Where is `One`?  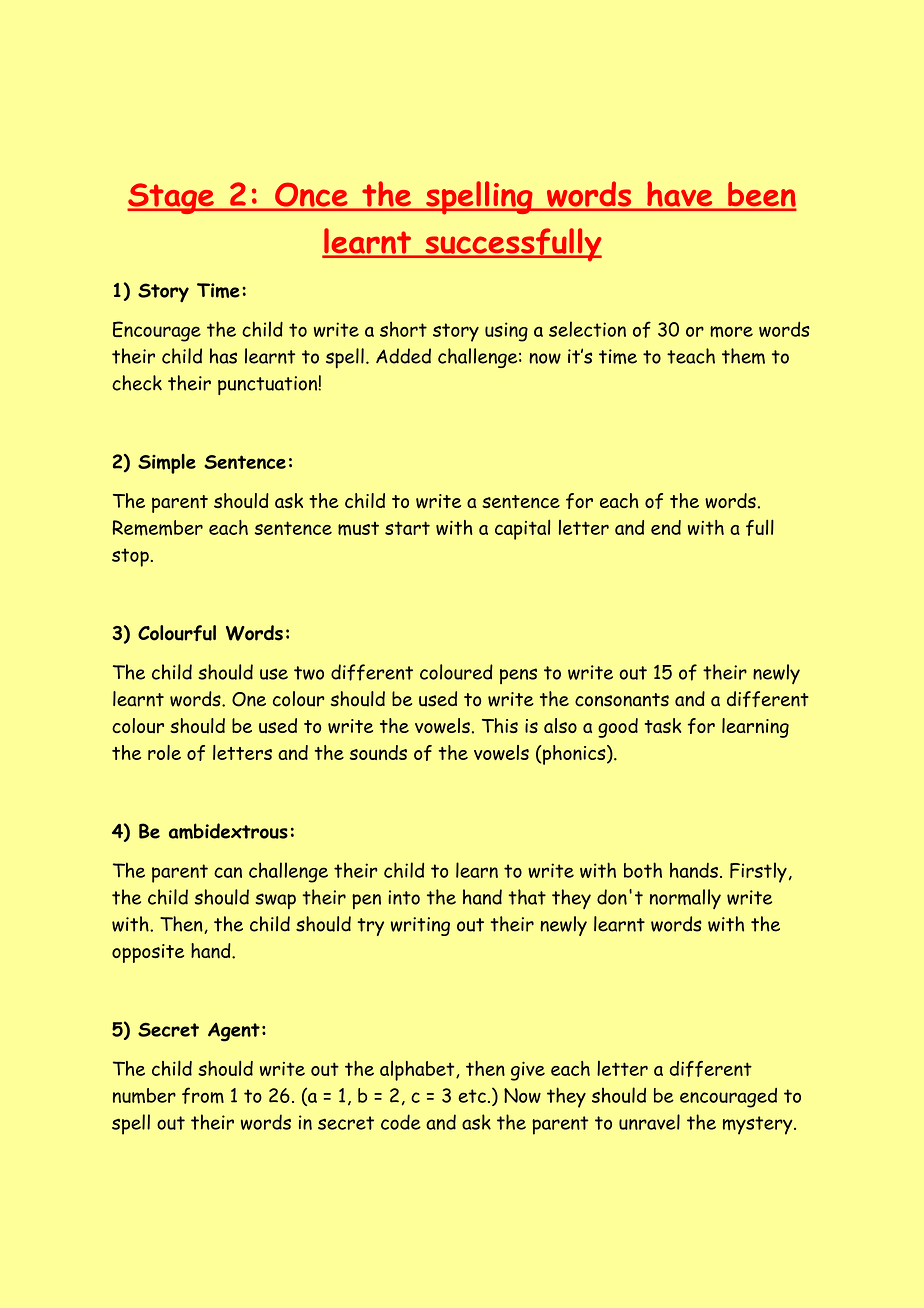 One is located at coordinates (249, 699).
